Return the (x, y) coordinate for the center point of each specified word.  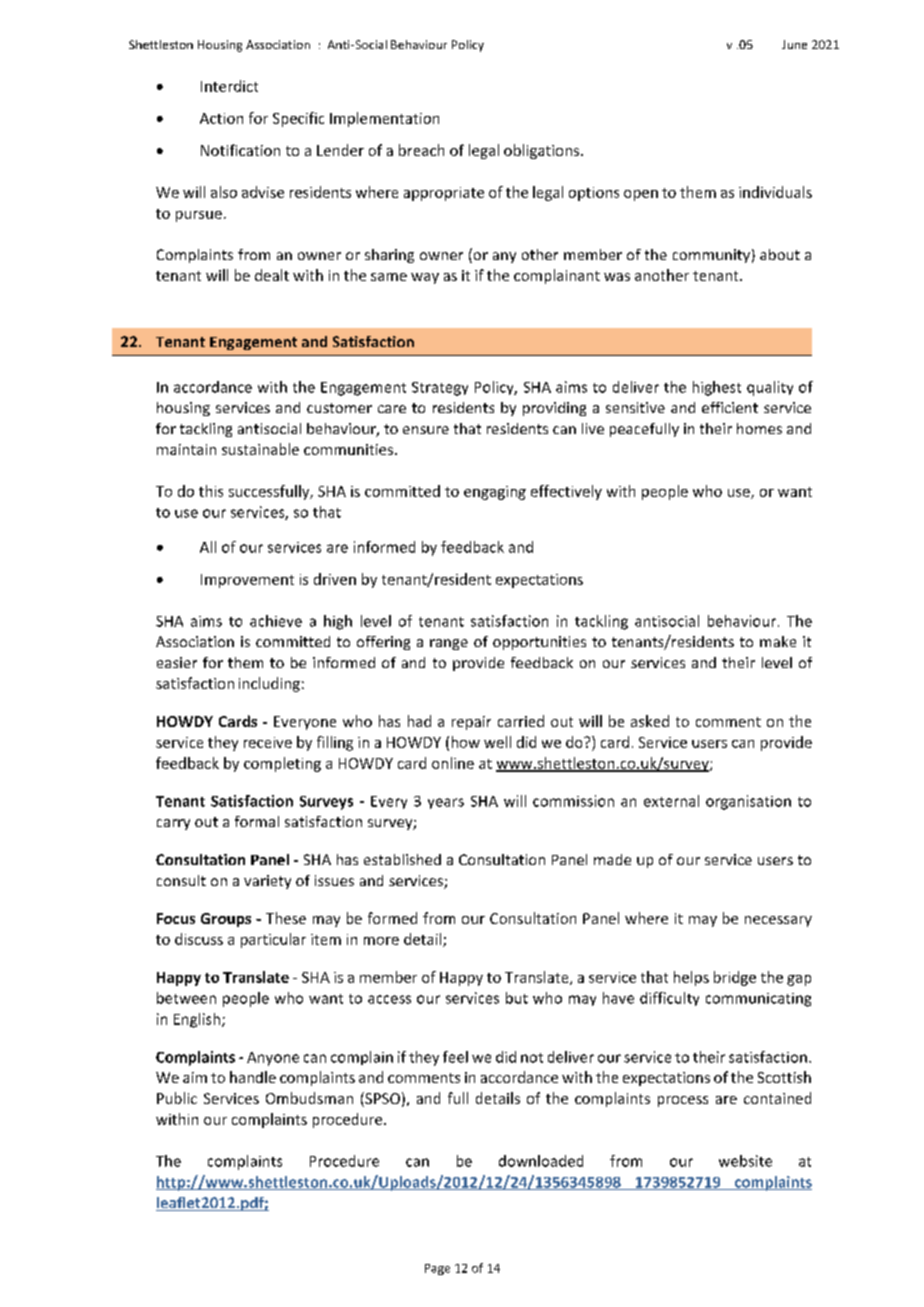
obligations (541, 151)
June (794, 44)
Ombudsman (309, 1098)
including (269, 684)
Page (437, 1269)
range (449, 644)
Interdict (229, 86)
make (778, 641)
